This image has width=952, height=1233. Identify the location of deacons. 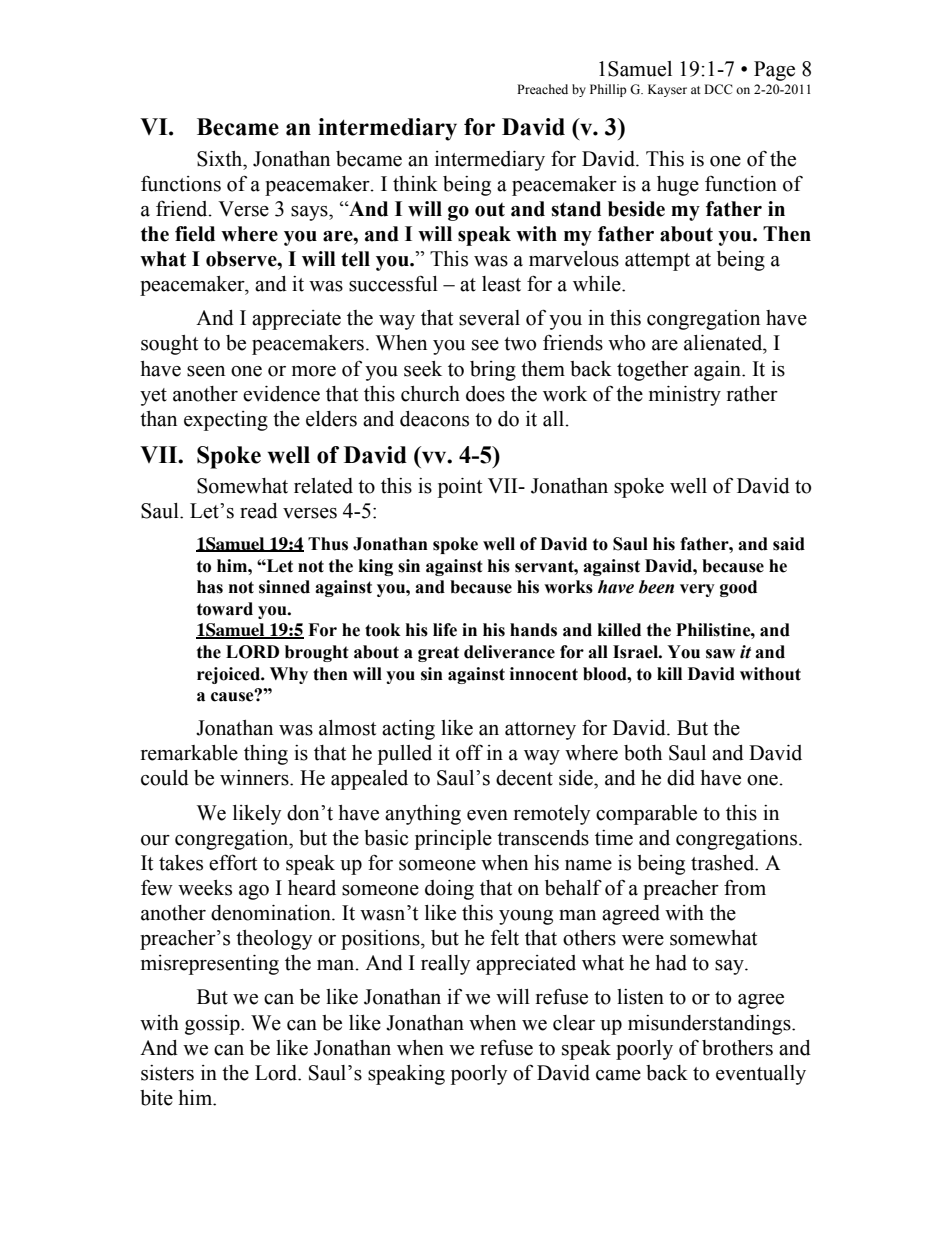
(434, 419).
